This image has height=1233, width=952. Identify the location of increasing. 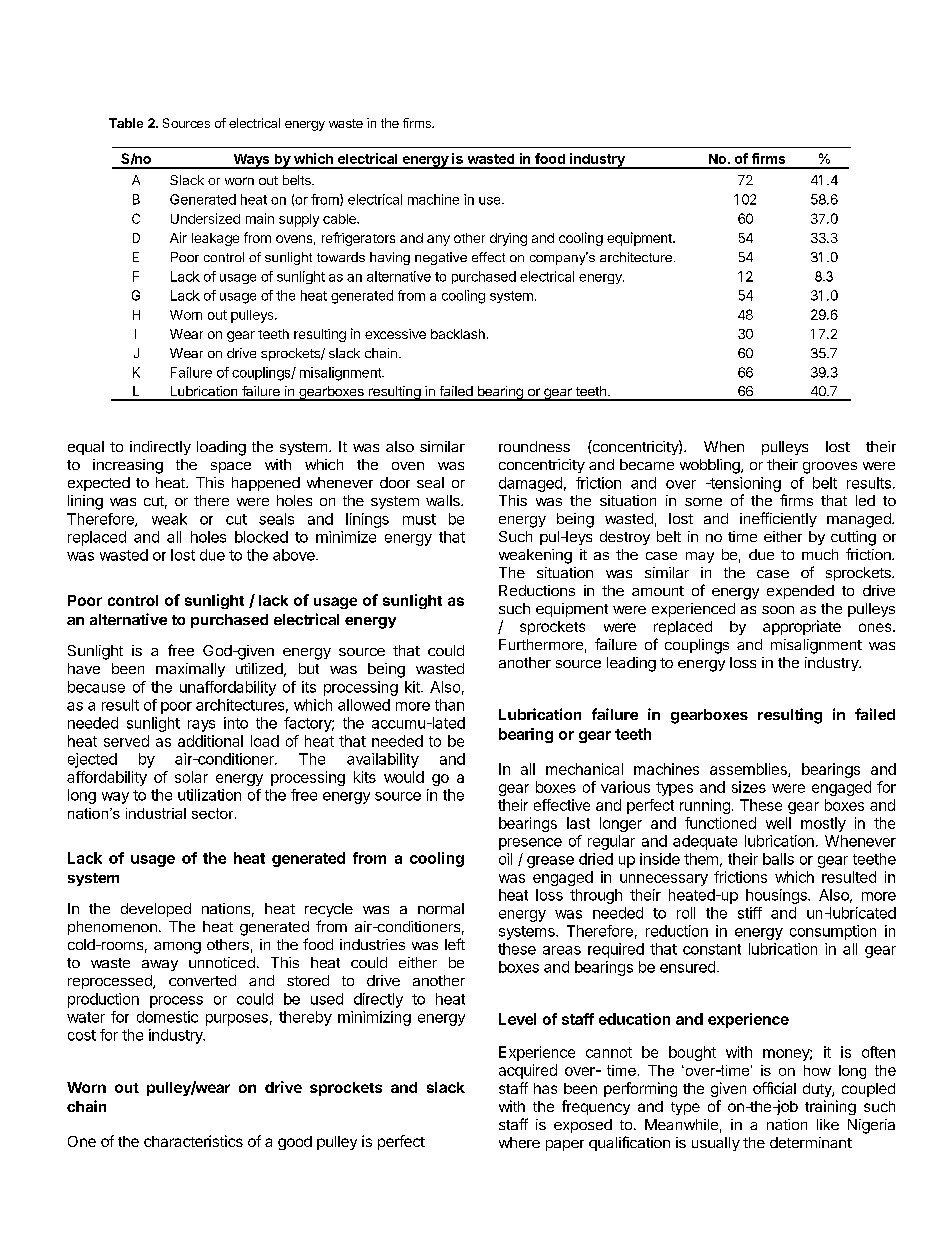
(128, 466).
